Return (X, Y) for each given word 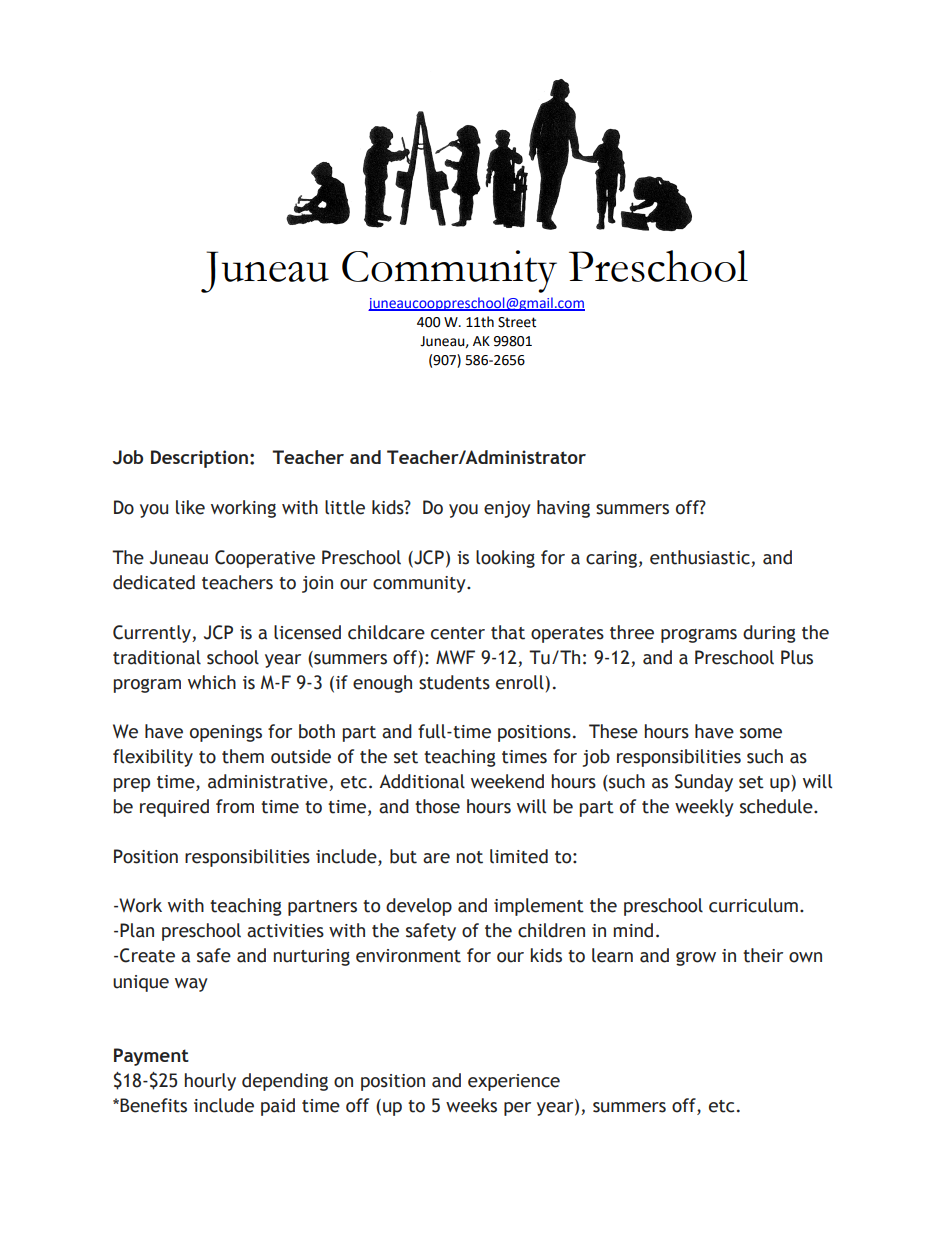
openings (226, 733)
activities (285, 931)
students (454, 682)
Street (517, 322)
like (190, 507)
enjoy (507, 509)
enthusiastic (701, 558)
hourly (210, 1082)
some (761, 733)
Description (199, 459)
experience (514, 1082)
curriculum (753, 905)
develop (419, 907)
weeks (471, 1105)
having (563, 509)
